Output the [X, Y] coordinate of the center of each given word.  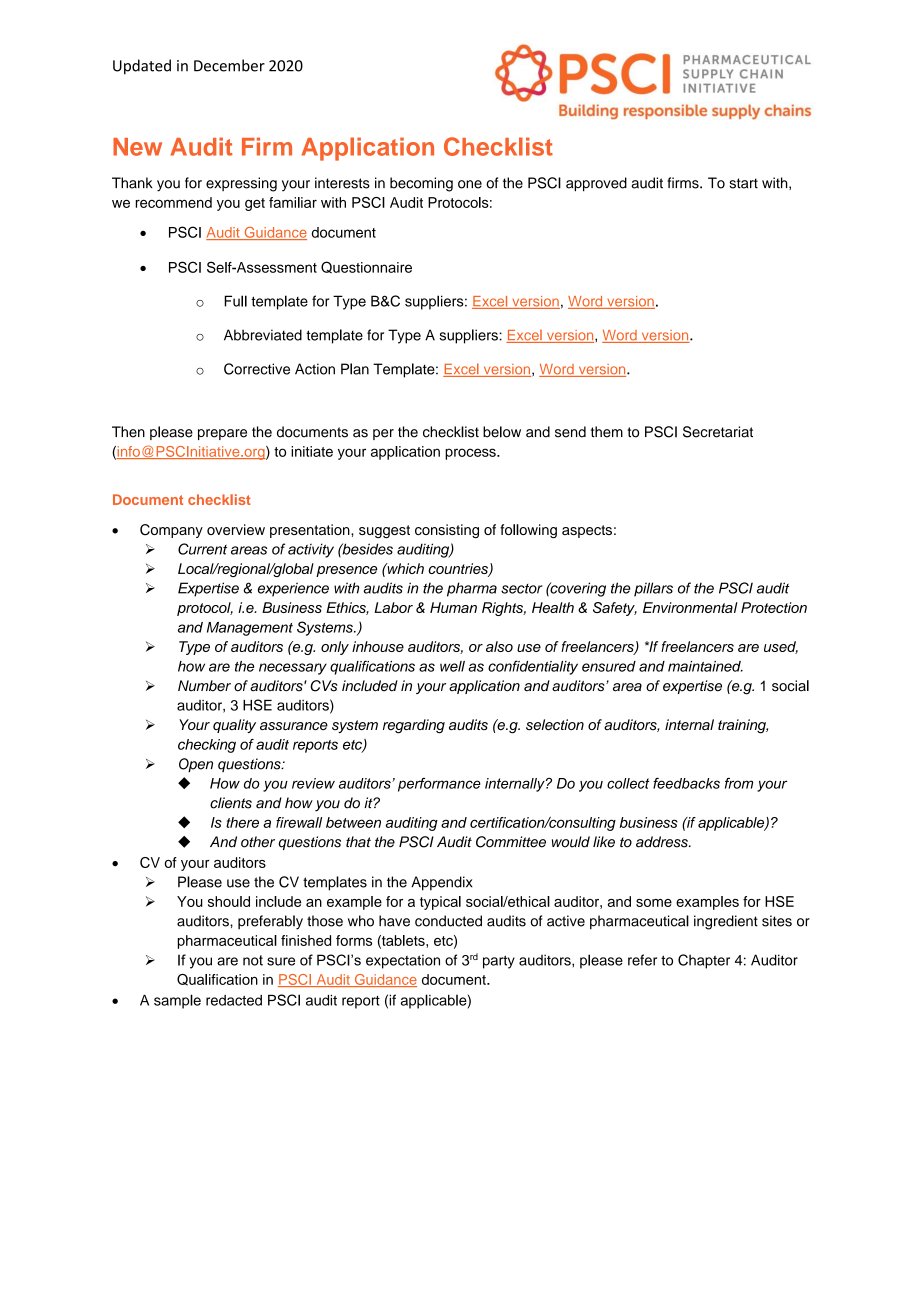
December [229, 65]
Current [202, 549]
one [470, 184]
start [743, 183]
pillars [653, 589]
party [499, 962]
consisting [447, 531]
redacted [234, 1000]
